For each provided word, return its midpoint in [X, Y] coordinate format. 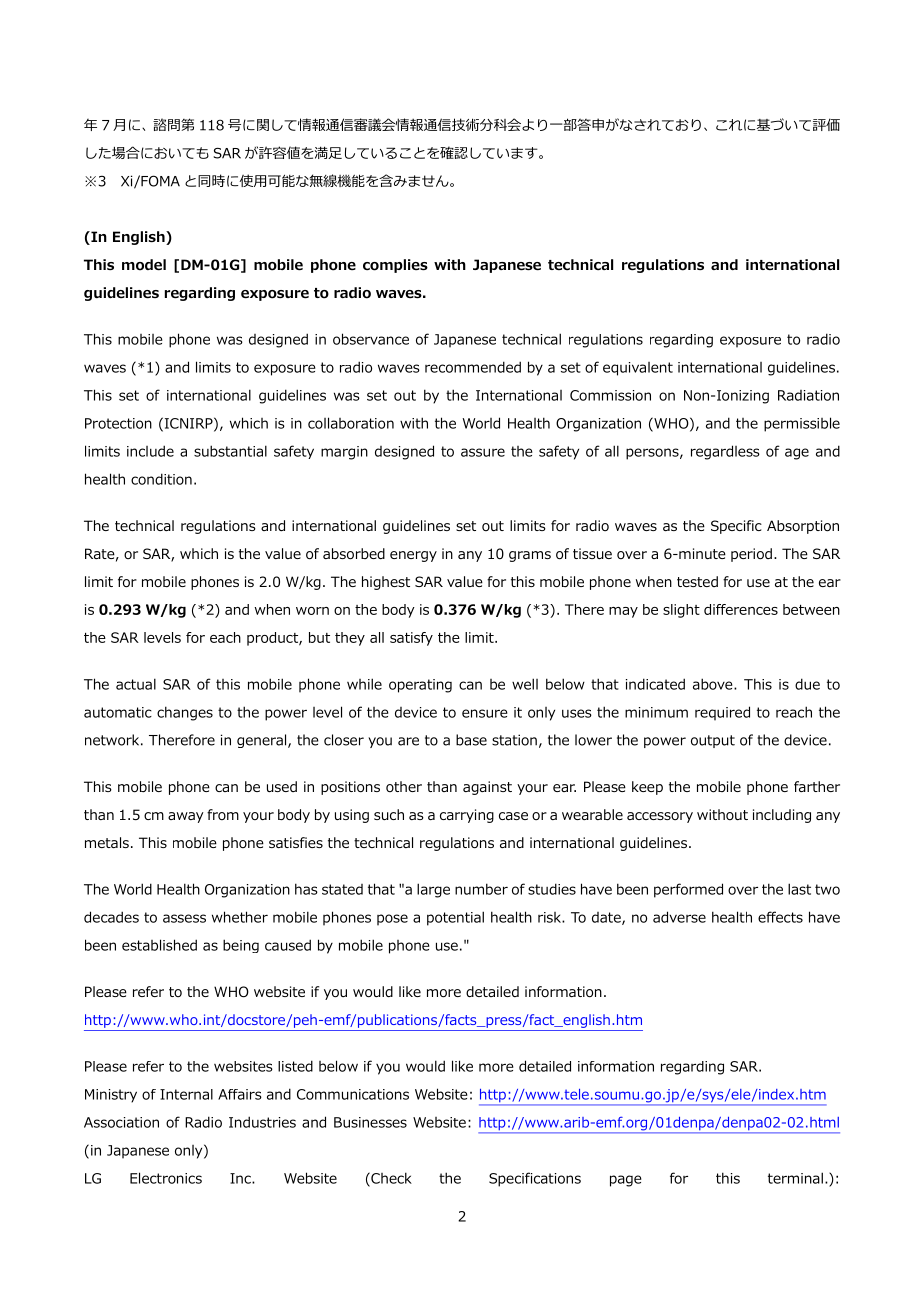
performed [688, 890]
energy [413, 556]
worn [312, 611]
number [481, 889]
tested [697, 581]
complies [395, 266]
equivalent [638, 369]
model [144, 265]
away [186, 817]
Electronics [166, 1178]
